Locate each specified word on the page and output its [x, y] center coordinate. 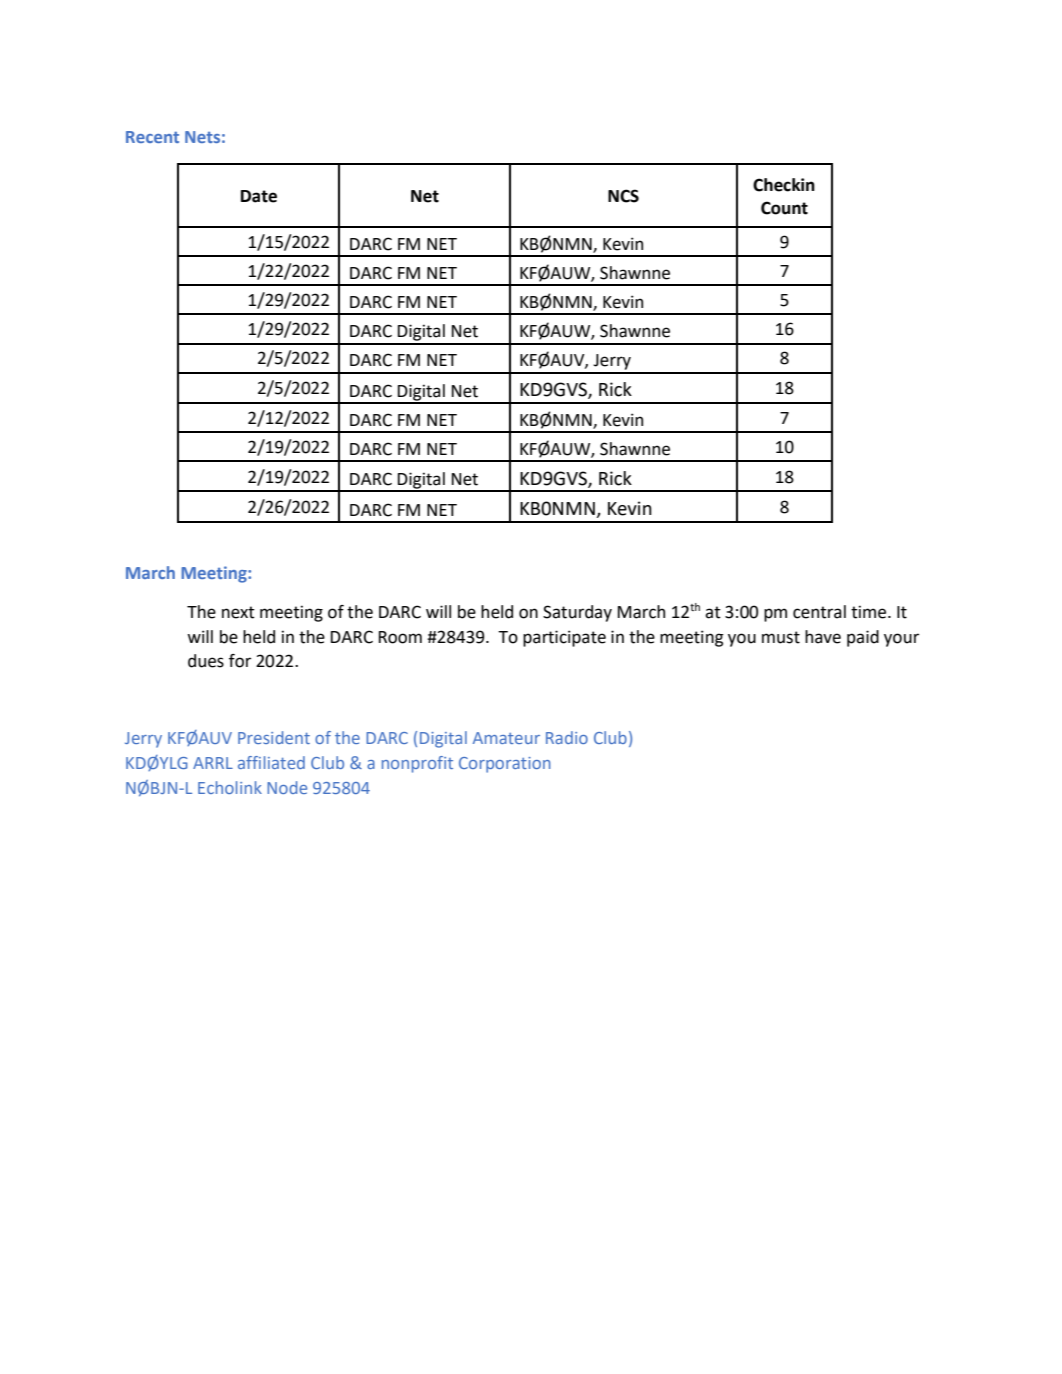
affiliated [271, 762]
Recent [152, 137]
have [823, 637]
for [240, 661]
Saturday [577, 613]
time [870, 612]
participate [564, 638]
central [819, 612]
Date [259, 196]
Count [784, 208]
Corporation [505, 765]
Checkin [784, 185]
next [238, 612]
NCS [623, 196]
